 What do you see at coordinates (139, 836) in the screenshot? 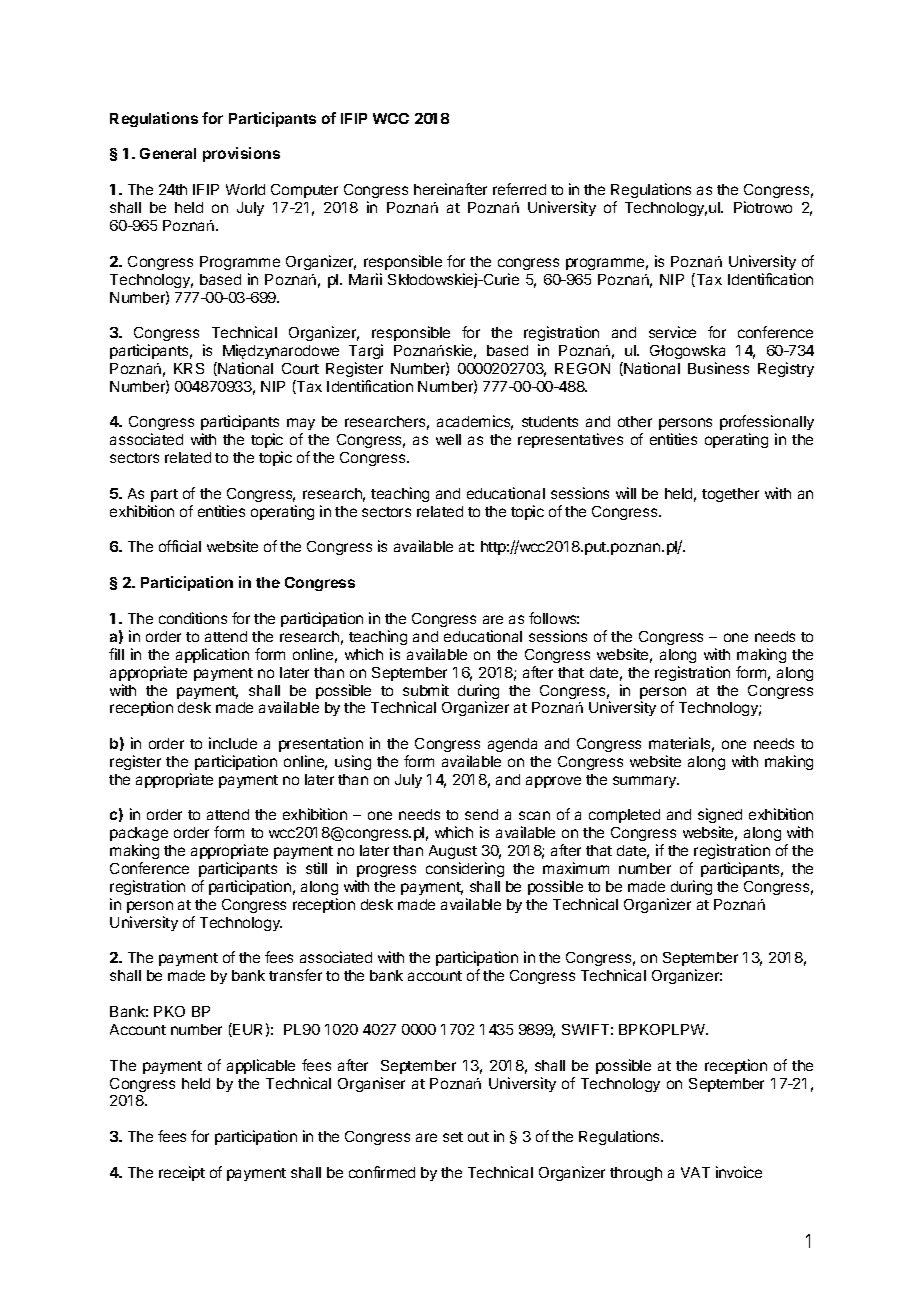
I see `package` at bounding box center [139, 836].
